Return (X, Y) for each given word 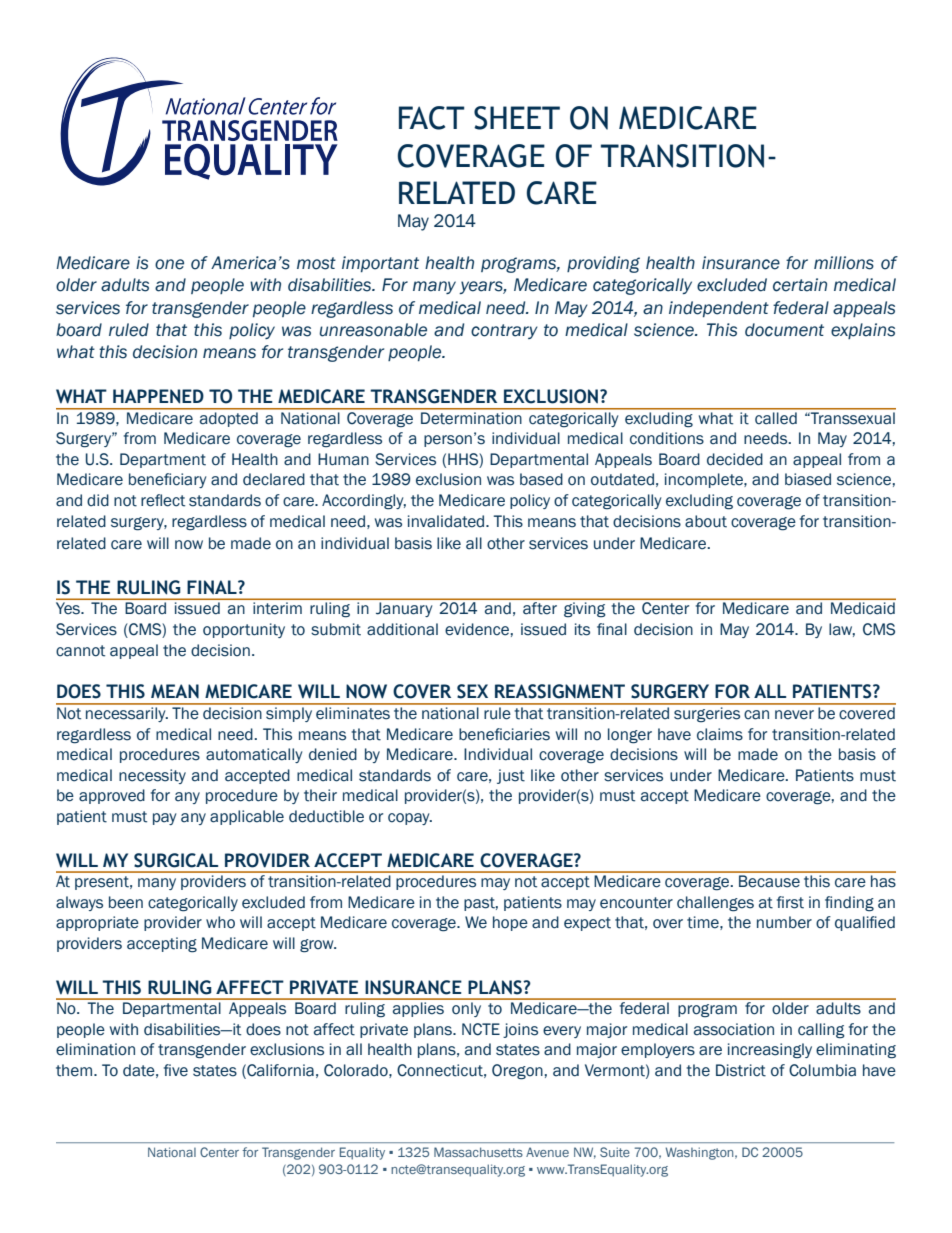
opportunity (244, 630)
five (176, 1070)
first (790, 902)
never (794, 715)
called (776, 418)
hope (510, 923)
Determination (471, 418)
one (169, 264)
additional (402, 629)
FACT (432, 118)
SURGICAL (176, 860)
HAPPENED (158, 396)
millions (844, 263)
